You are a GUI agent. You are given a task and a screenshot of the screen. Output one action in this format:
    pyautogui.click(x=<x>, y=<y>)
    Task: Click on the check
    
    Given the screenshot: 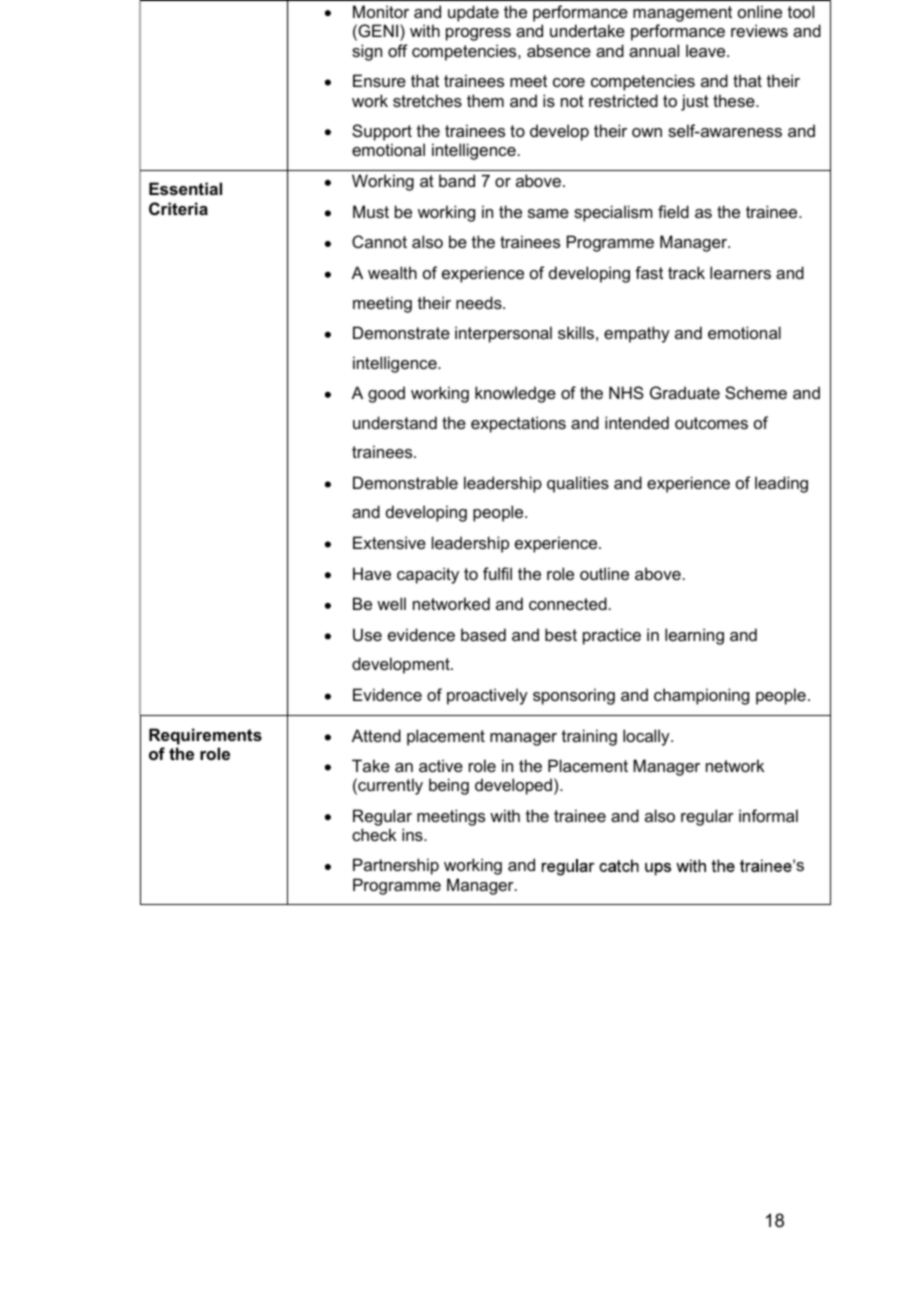 What is the action you would take?
    pyautogui.click(x=374, y=834)
